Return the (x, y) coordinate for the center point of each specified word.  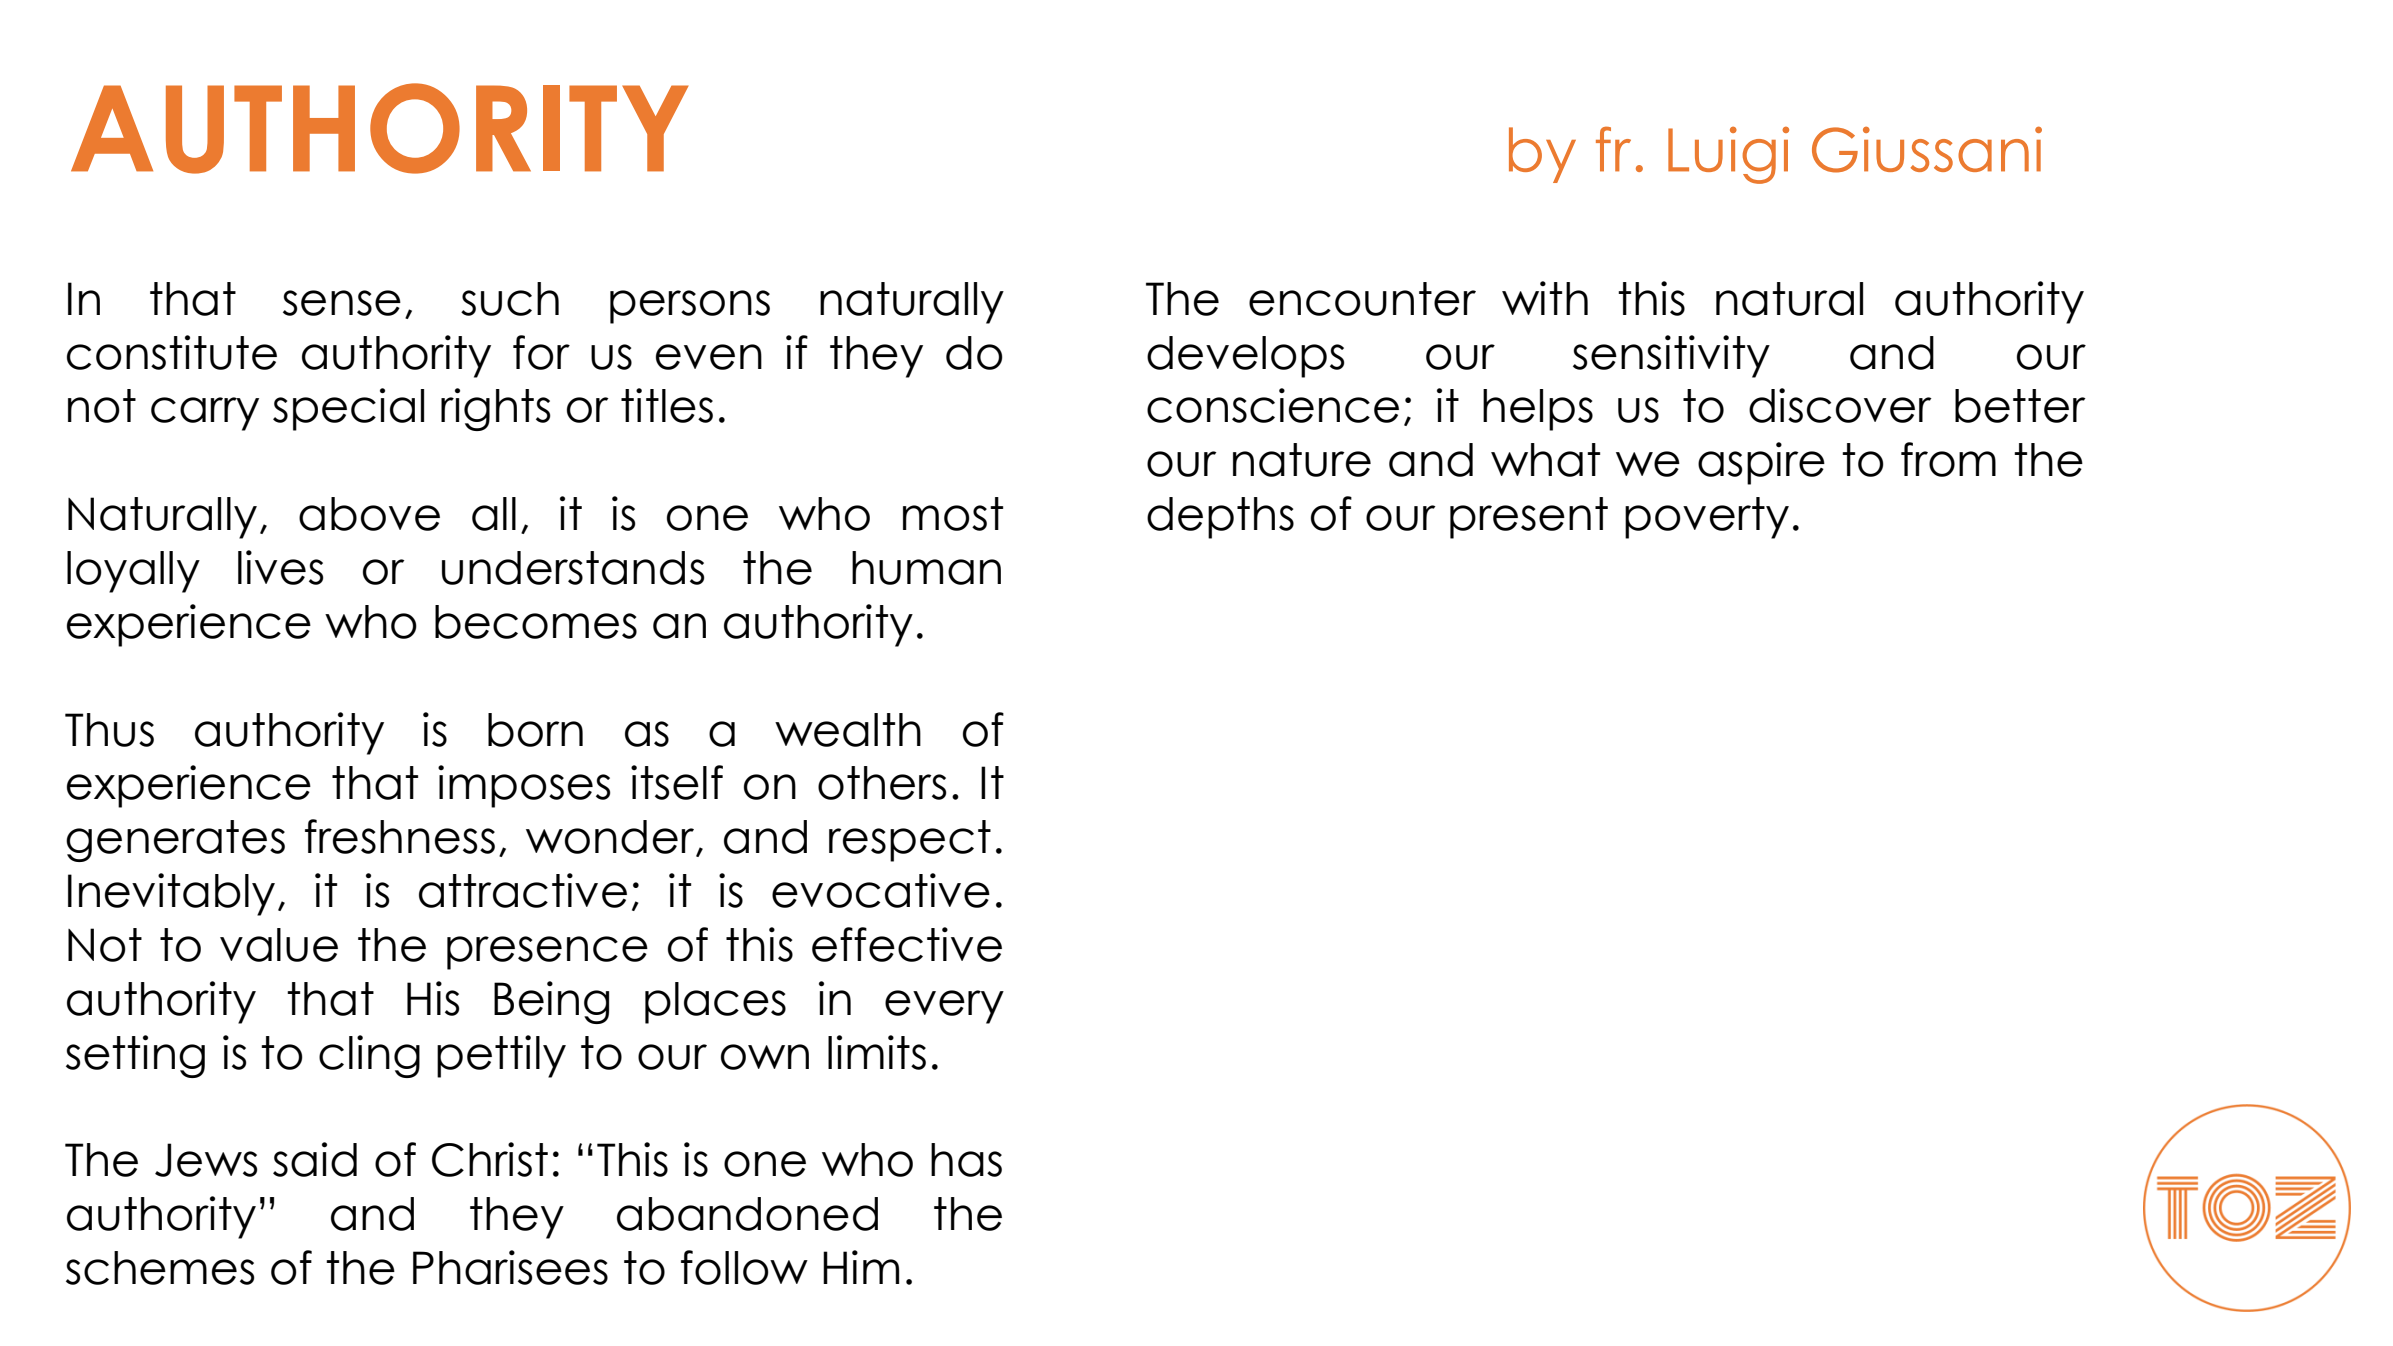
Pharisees (510, 1267)
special (348, 409)
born (535, 730)
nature (1302, 460)
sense (342, 303)
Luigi (1728, 155)
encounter (1362, 299)
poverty (1707, 518)
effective (907, 944)
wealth (848, 730)
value (279, 945)
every (944, 1007)
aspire (1761, 463)
